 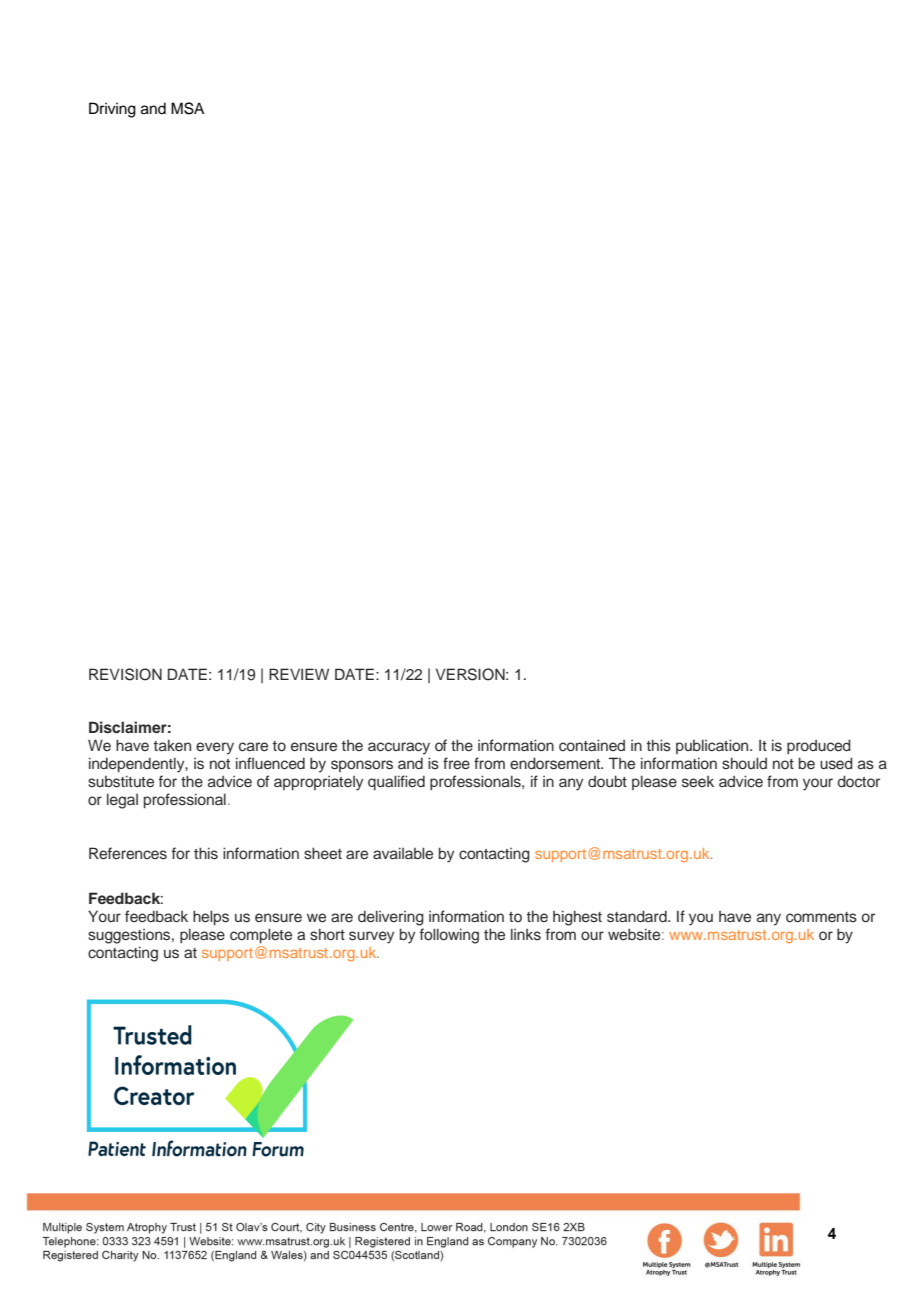 What do you see at coordinates (713, 746) in the screenshot?
I see `publication` at bounding box center [713, 746].
